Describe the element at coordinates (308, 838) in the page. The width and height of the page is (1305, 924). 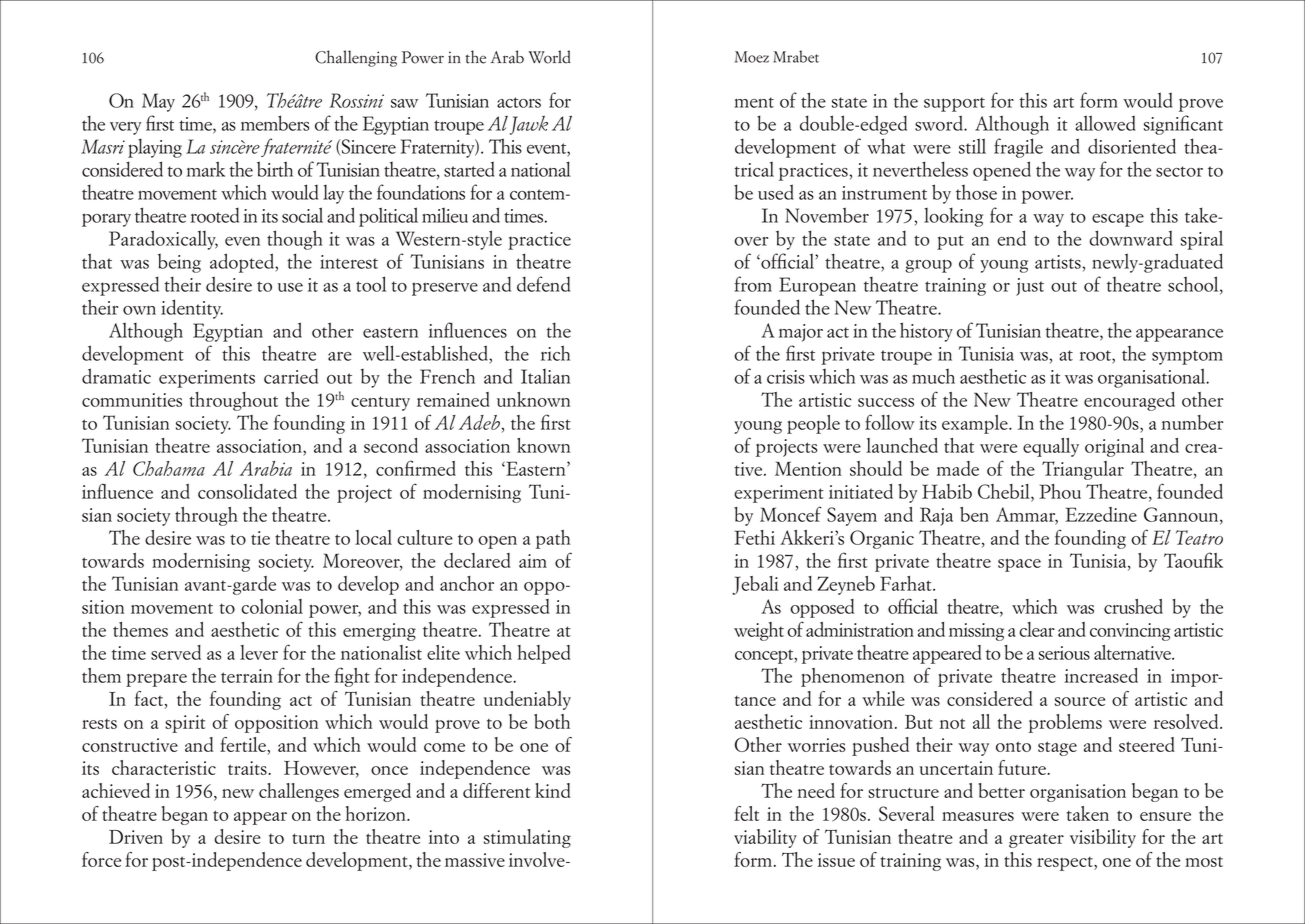
I see `turn` at that location.
